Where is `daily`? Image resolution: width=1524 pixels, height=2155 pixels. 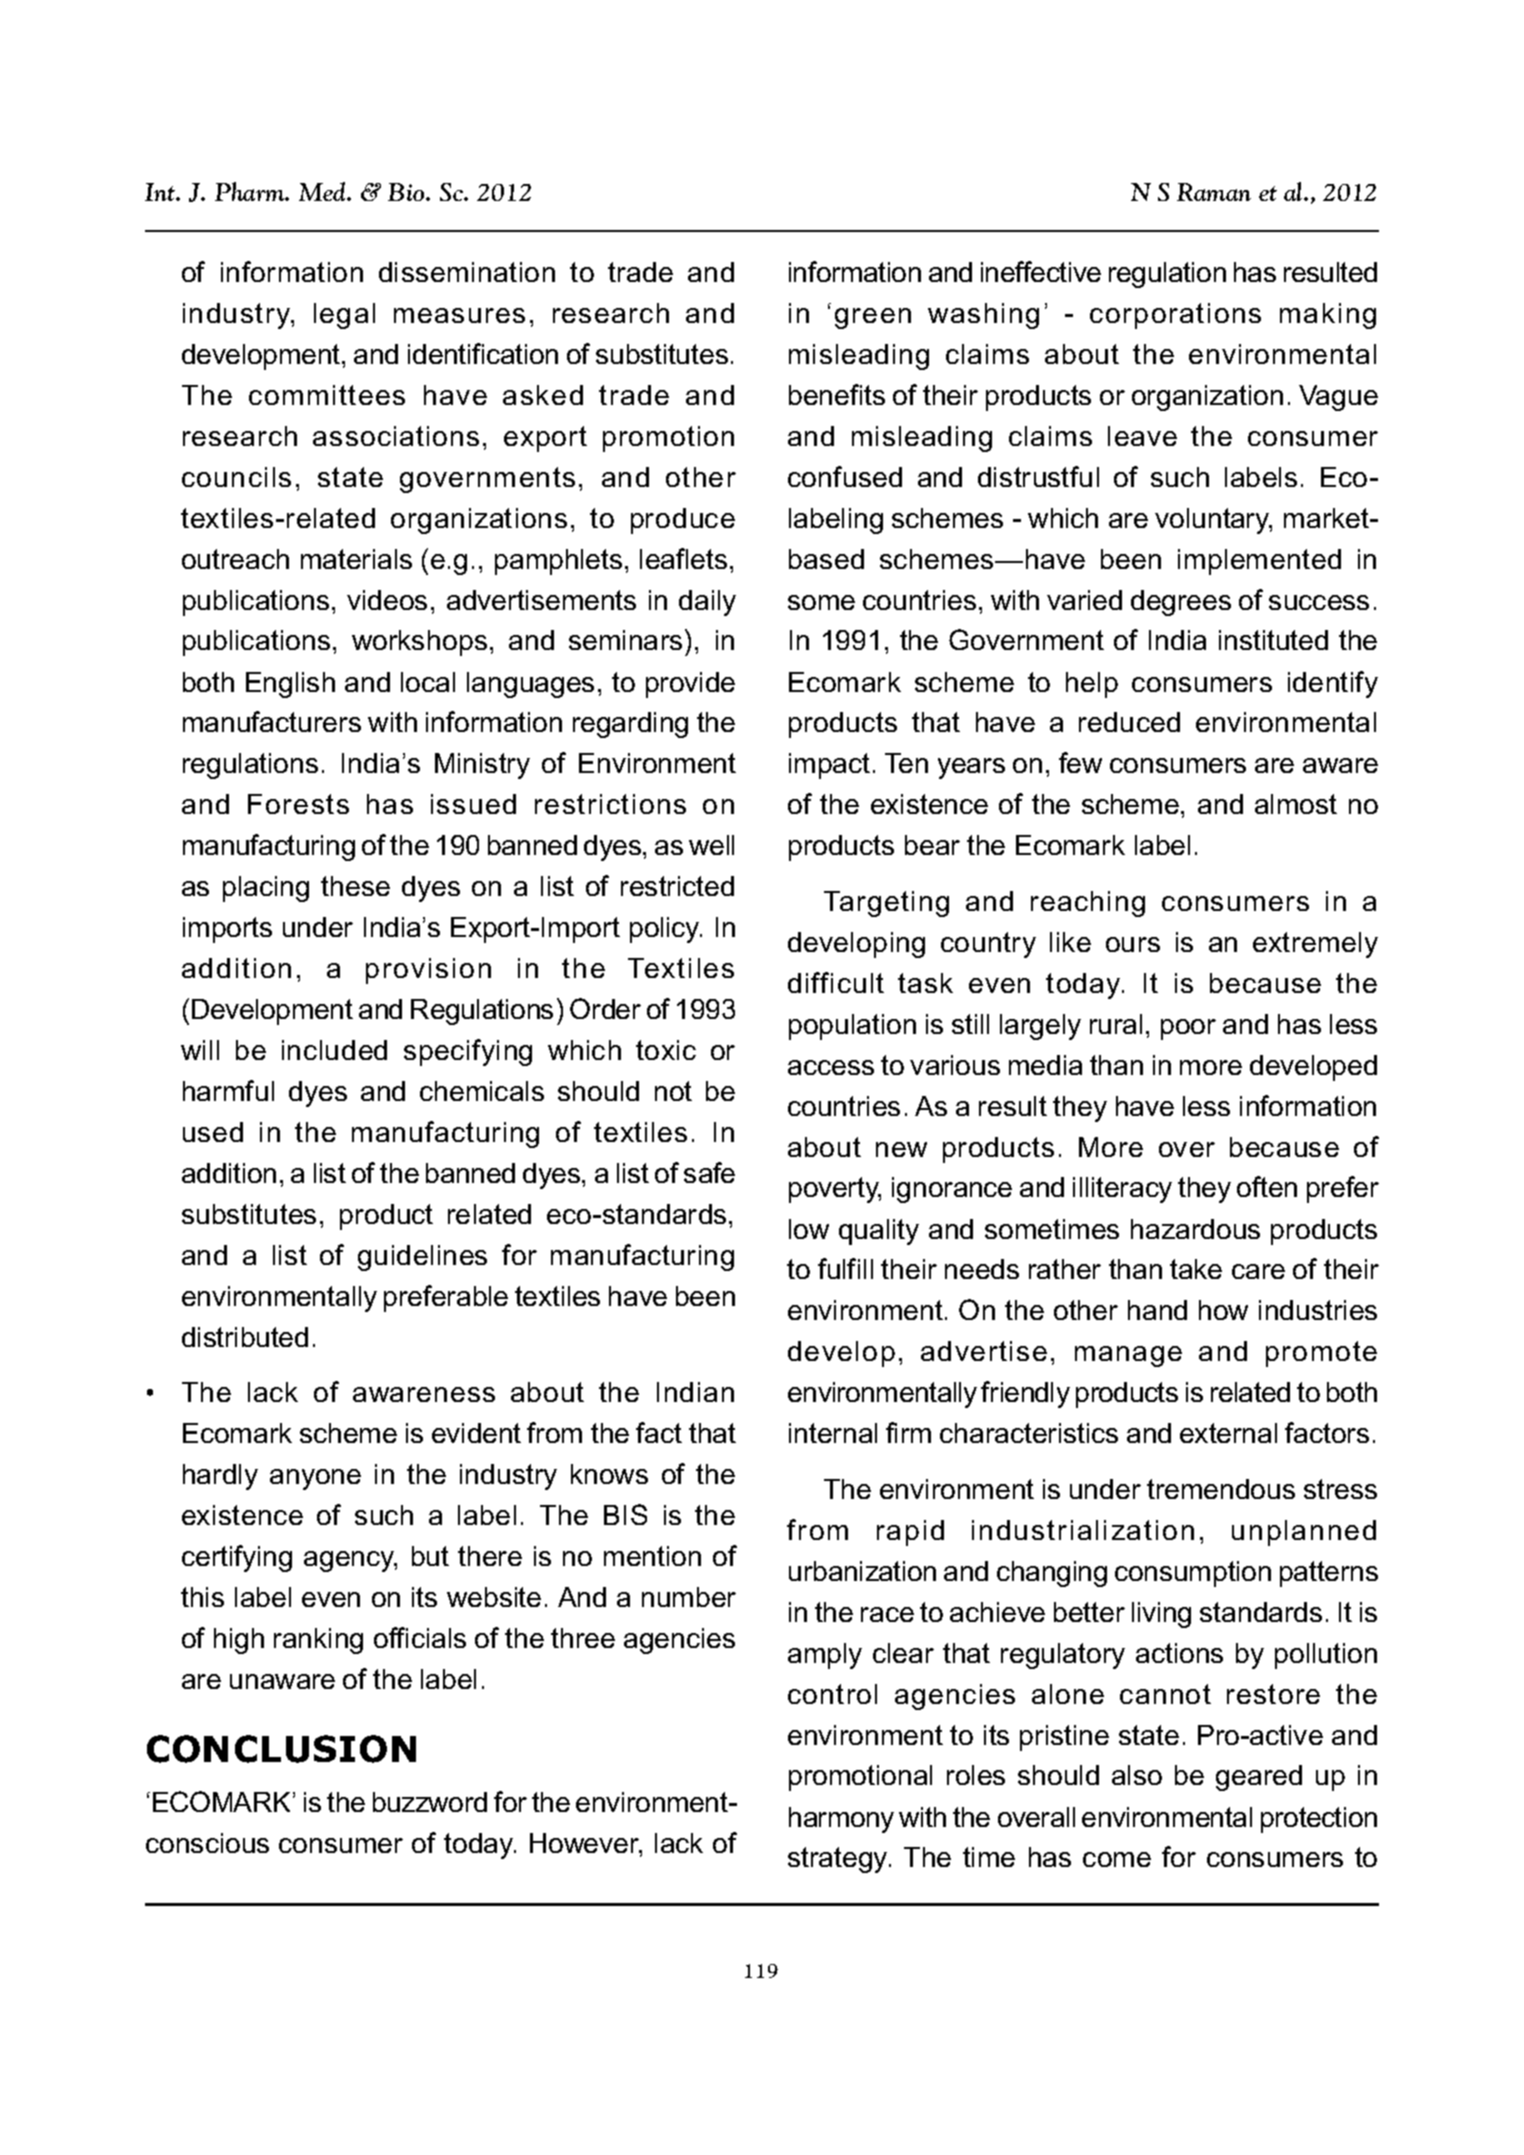
daily is located at coordinates (707, 603).
